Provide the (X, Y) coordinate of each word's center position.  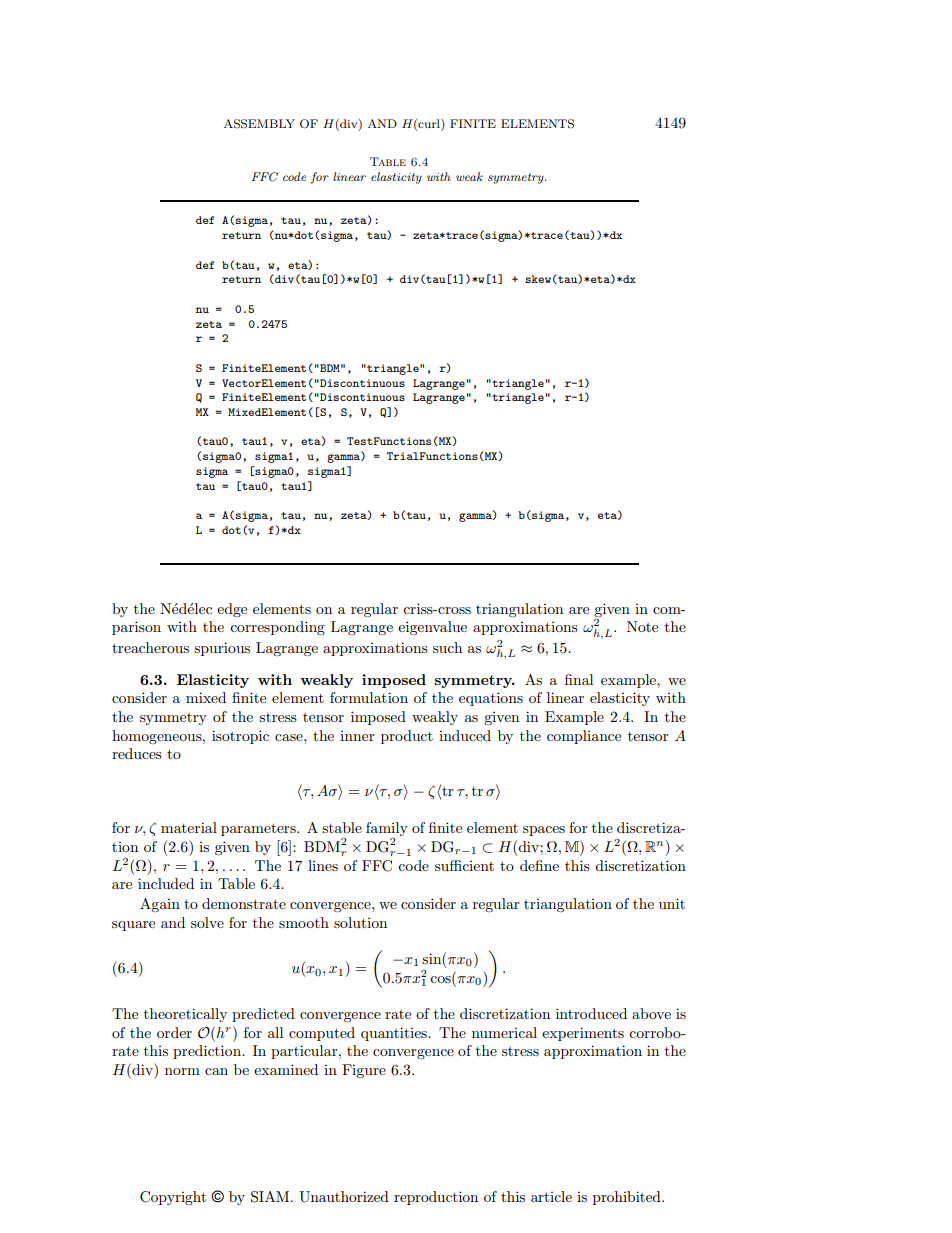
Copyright (173, 1198)
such (447, 647)
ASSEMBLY (259, 124)
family (387, 830)
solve (207, 922)
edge (232, 610)
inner (357, 736)
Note (642, 626)
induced (465, 735)
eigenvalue (432, 628)
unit (672, 903)
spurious (222, 649)
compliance (584, 737)
